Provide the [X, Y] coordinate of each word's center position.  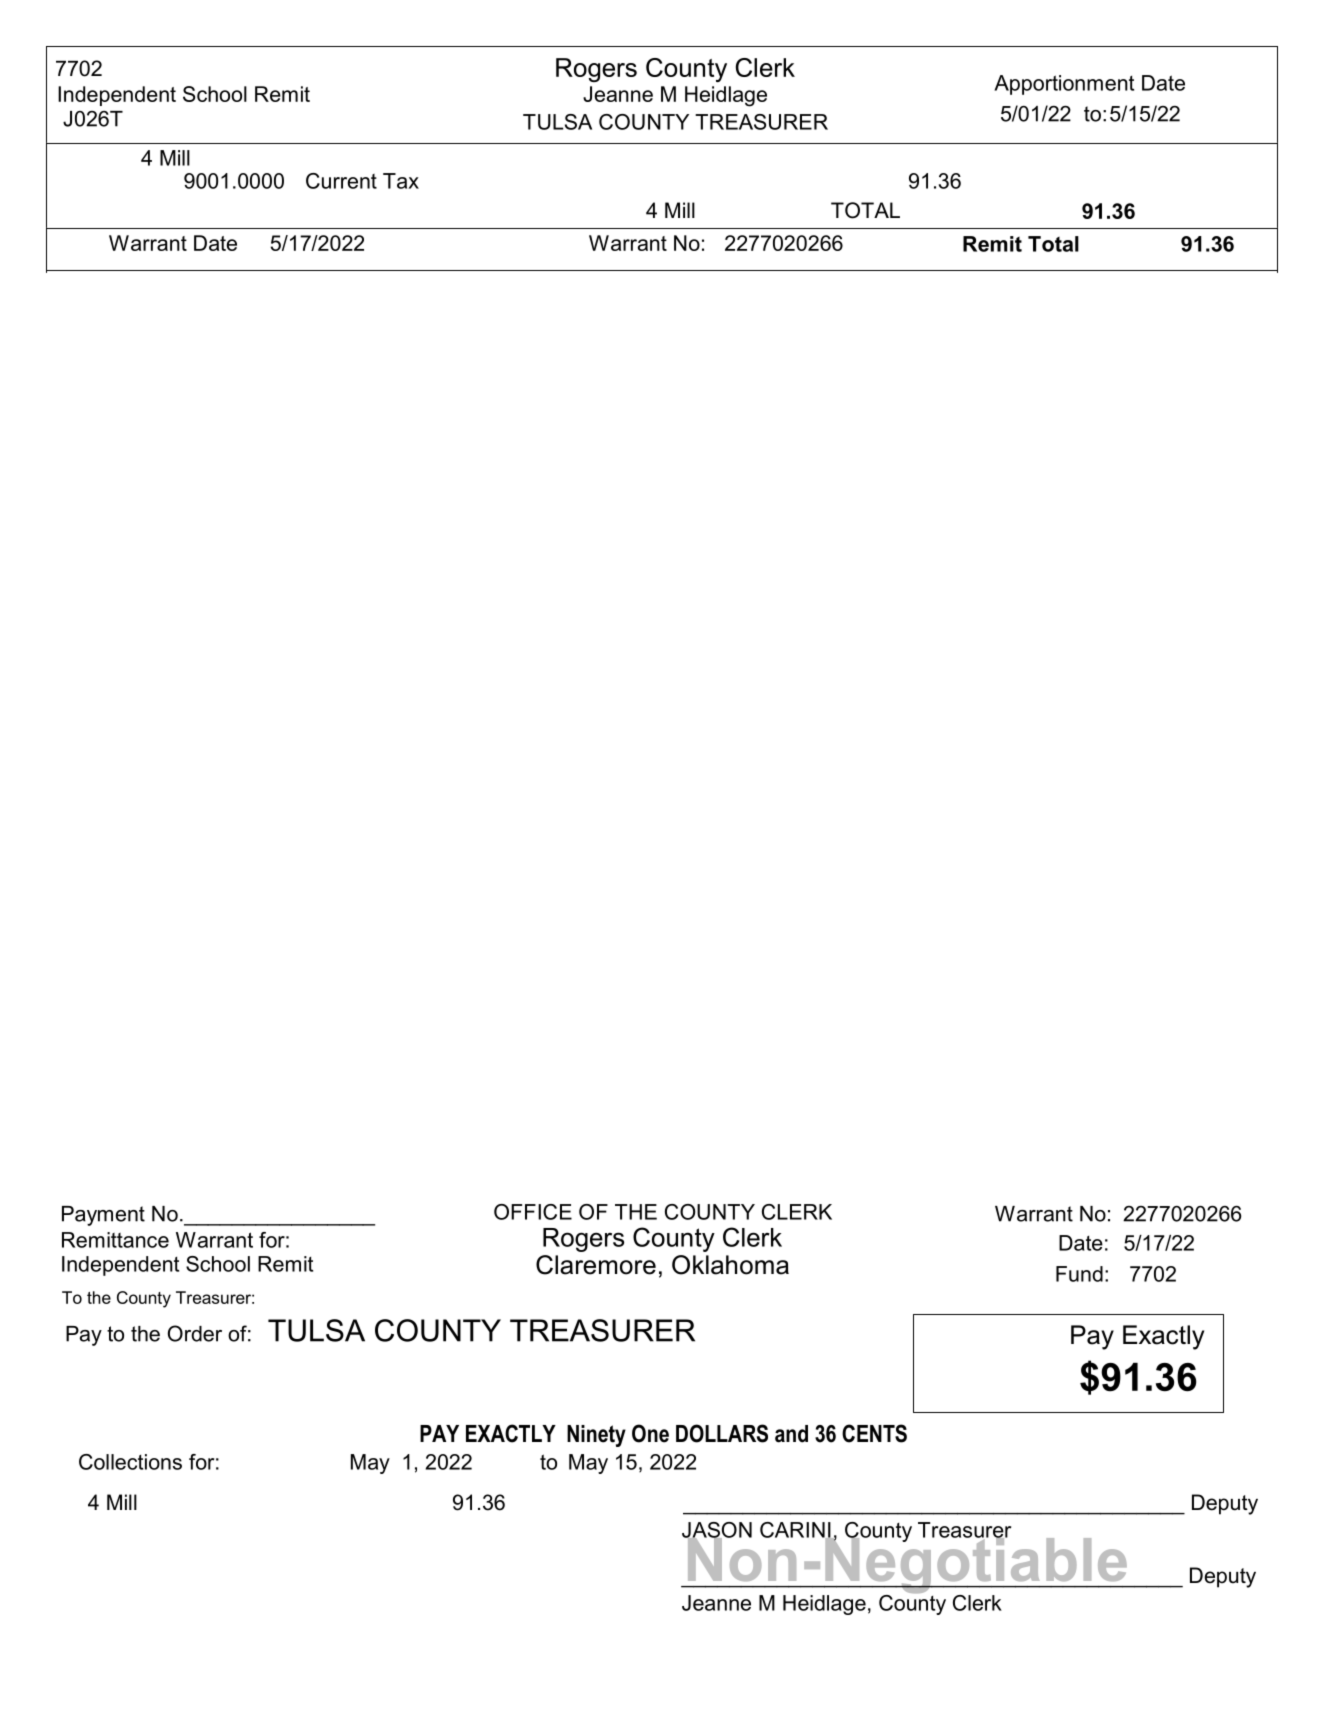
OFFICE [533, 1212]
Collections [130, 1462]
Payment [103, 1216]
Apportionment [1064, 85]
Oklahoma [730, 1265]
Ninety [596, 1436]
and [791, 1434]
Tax [401, 181]
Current [341, 181]
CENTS [874, 1433]
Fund [1079, 1274]
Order [195, 1333]
